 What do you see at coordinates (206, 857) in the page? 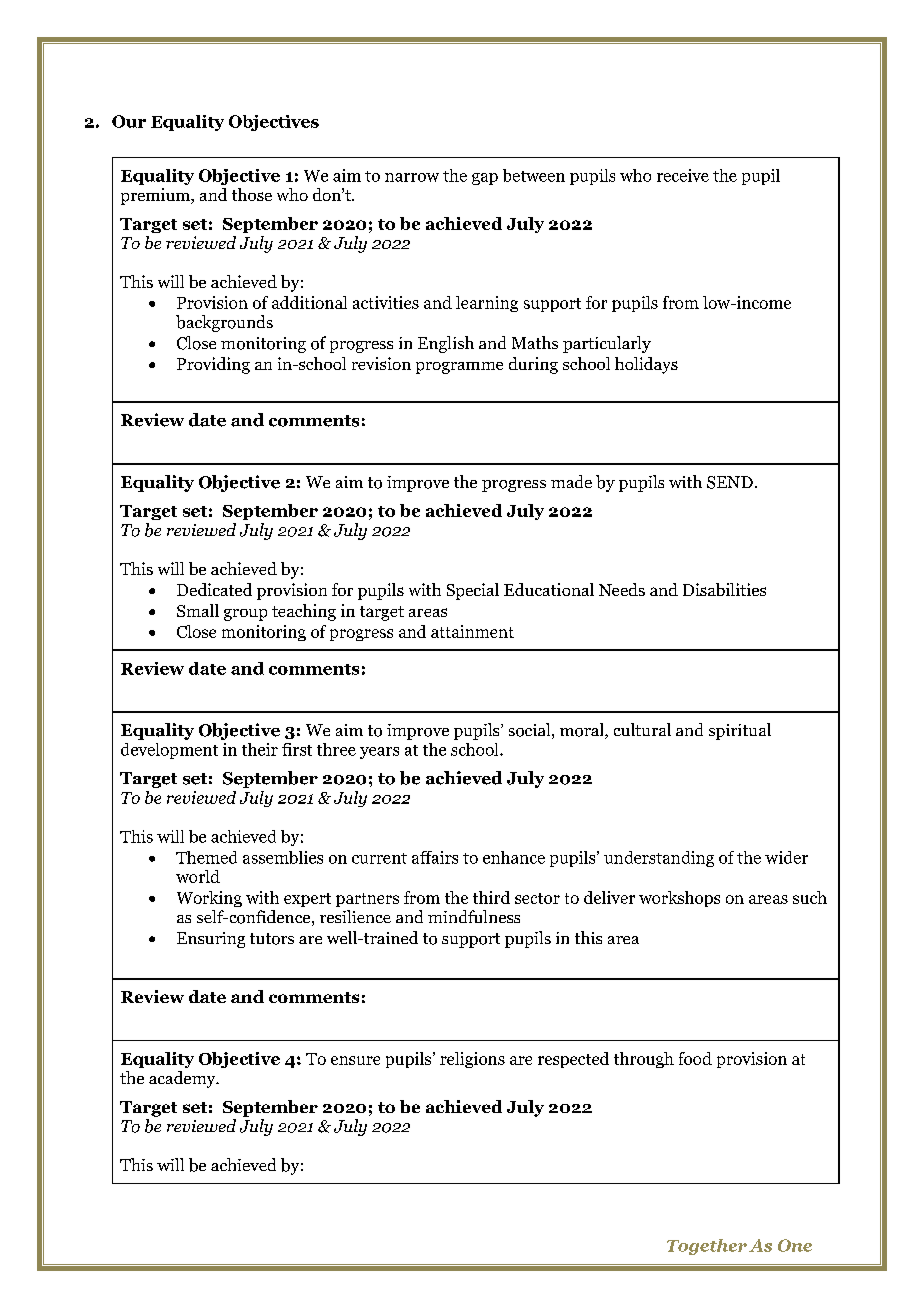
I see `Themed` at bounding box center [206, 857].
